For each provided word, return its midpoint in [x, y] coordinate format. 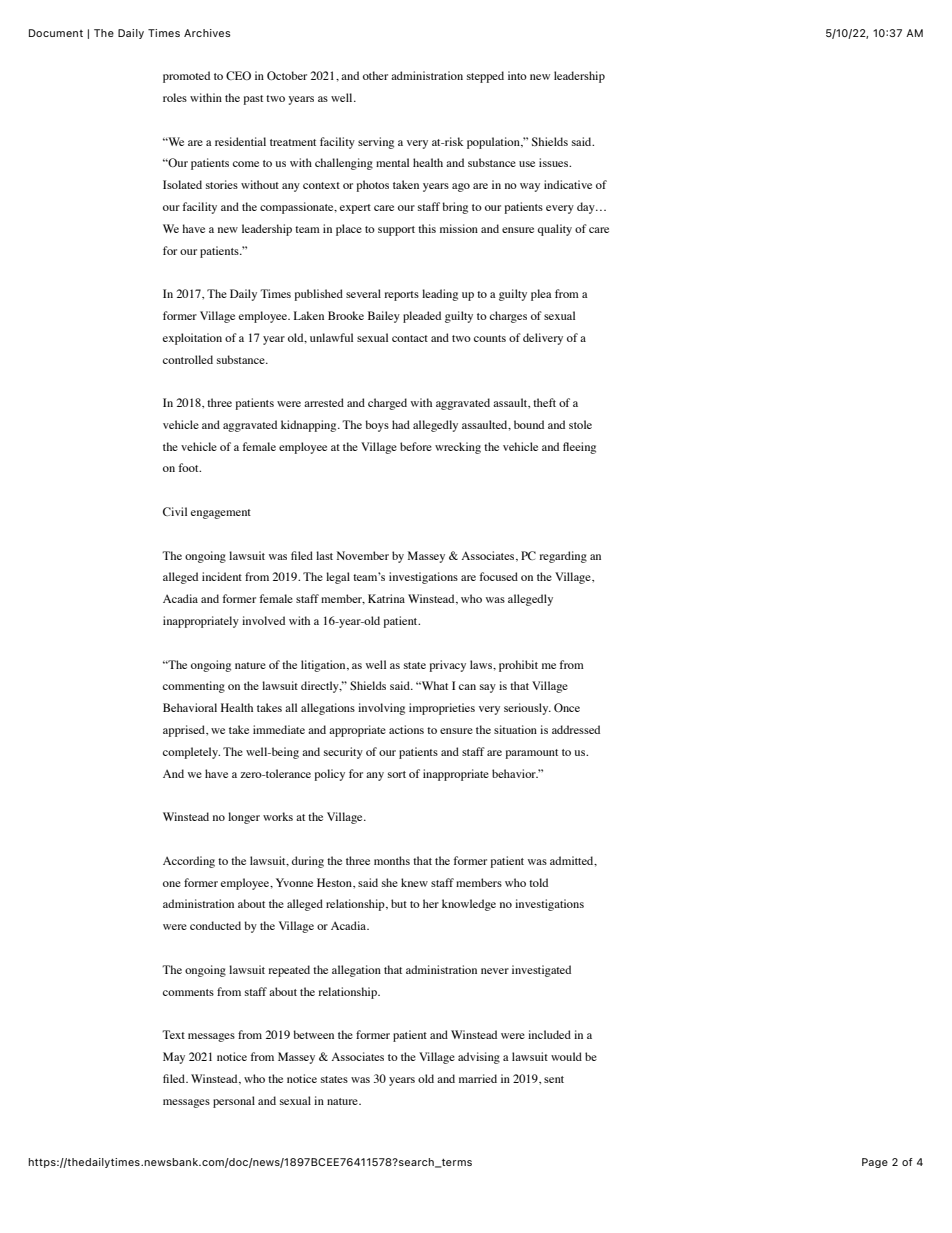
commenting [194, 687]
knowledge [469, 905]
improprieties [442, 709]
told [538, 882]
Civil [175, 511]
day [587, 208]
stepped [485, 77]
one [172, 884]
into [517, 75]
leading [440, 295]
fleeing [579, 448]
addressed [576, 729]
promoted [186, 77]
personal [234, 1102]
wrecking [458, 448]
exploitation [192, 339]
